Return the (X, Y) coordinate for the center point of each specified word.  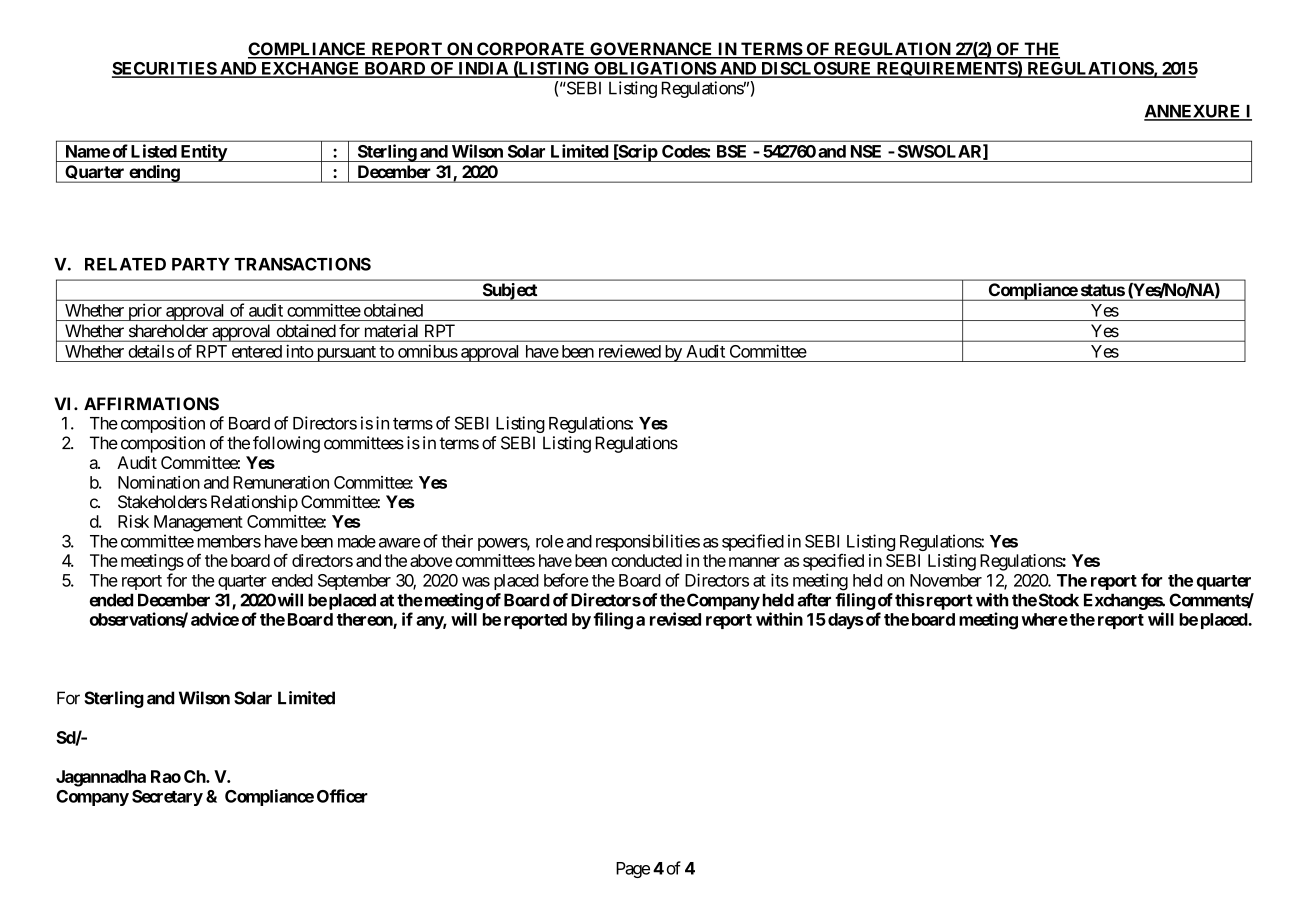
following (286, 444)
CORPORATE (531, 50)
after (814, 600)
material (391, 330)
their (457, 541)
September (354, 582)
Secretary (167, 798)
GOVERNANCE (651, 50)
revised (675, 619)
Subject (509, 292)
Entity (203, 153)
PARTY (201, 264)
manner (754, 562)
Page (633, 870)
